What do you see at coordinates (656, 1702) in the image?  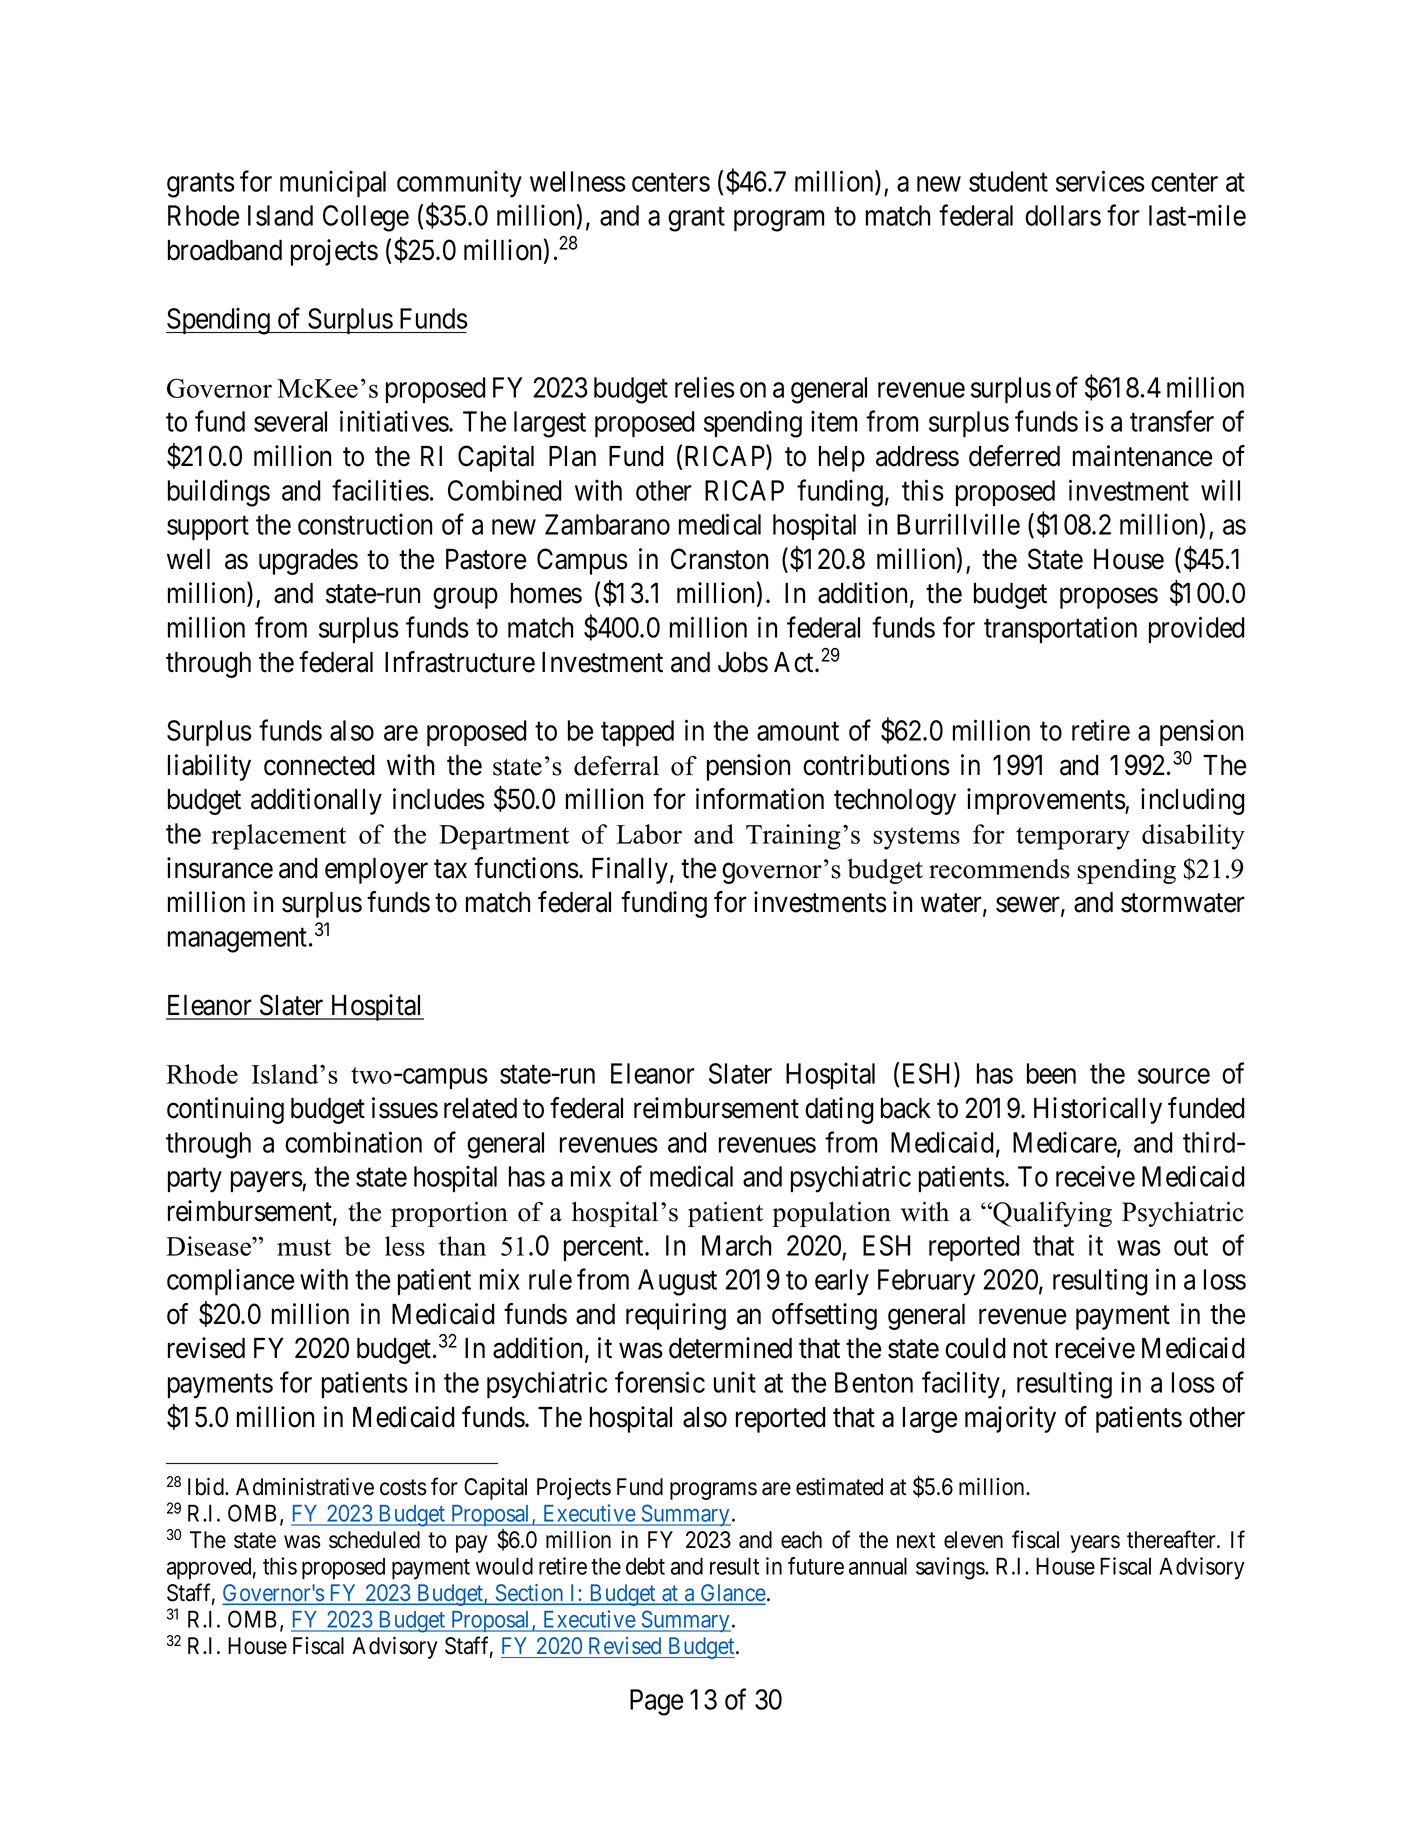 I see `Page` at bounding box center [656, 1702].
